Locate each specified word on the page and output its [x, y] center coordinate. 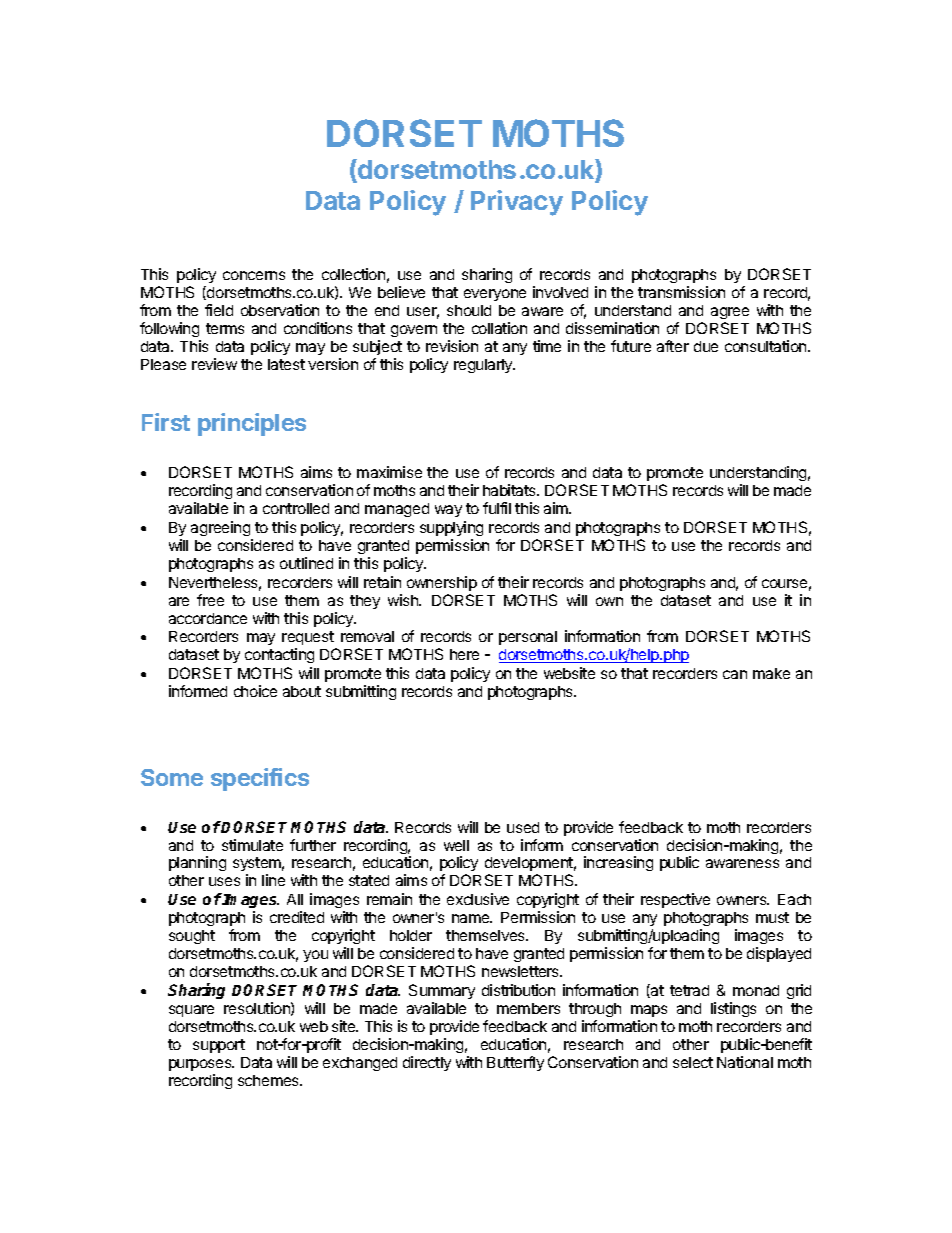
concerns [254, 275]
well [456, 845]
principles [252, 424]
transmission [681, 292]
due [706, 346]
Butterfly [515, 1063]
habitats [510, 490]
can [735, 674]
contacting [279, 655]
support [219, 1046]
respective [675, 900]
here [464, 654]
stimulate [252, 845]
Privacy [517, 203]
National [745, 1062]
